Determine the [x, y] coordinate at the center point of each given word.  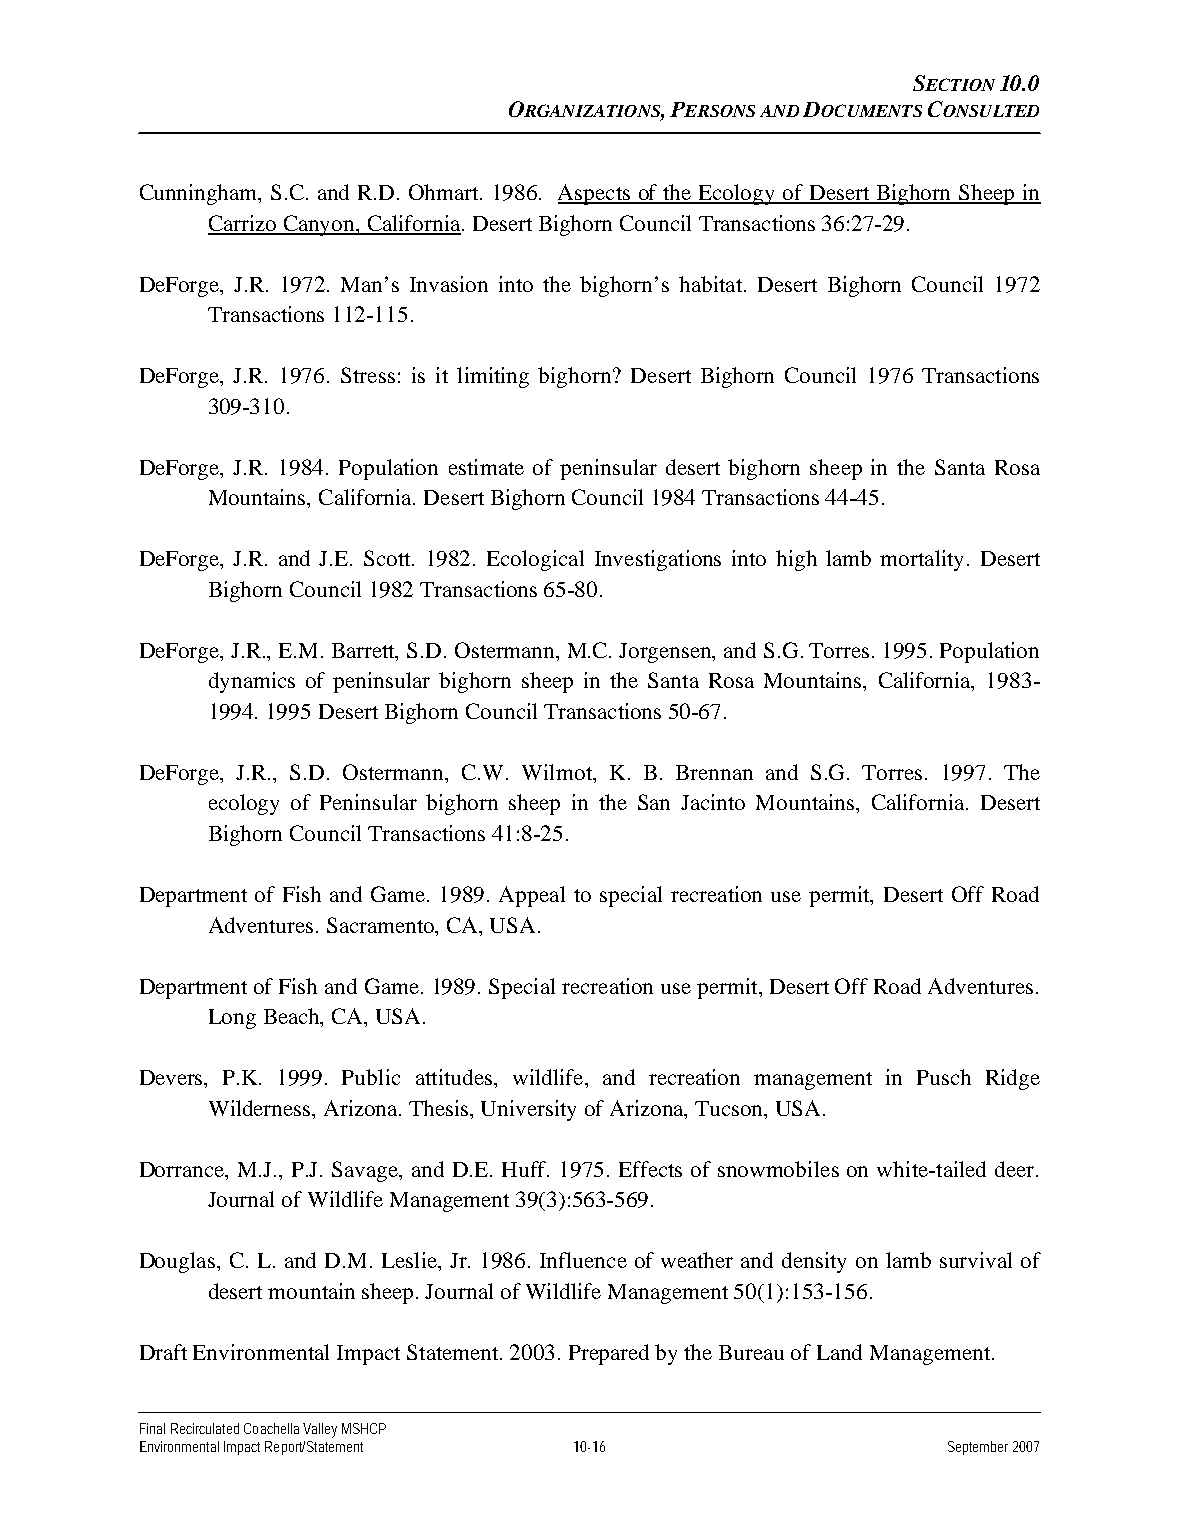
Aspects [595, 194]
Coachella [271, 1428]
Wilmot [558, 773]
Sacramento [382, 925]
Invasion [449, 284]
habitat [712, 284]
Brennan [714, 772]
